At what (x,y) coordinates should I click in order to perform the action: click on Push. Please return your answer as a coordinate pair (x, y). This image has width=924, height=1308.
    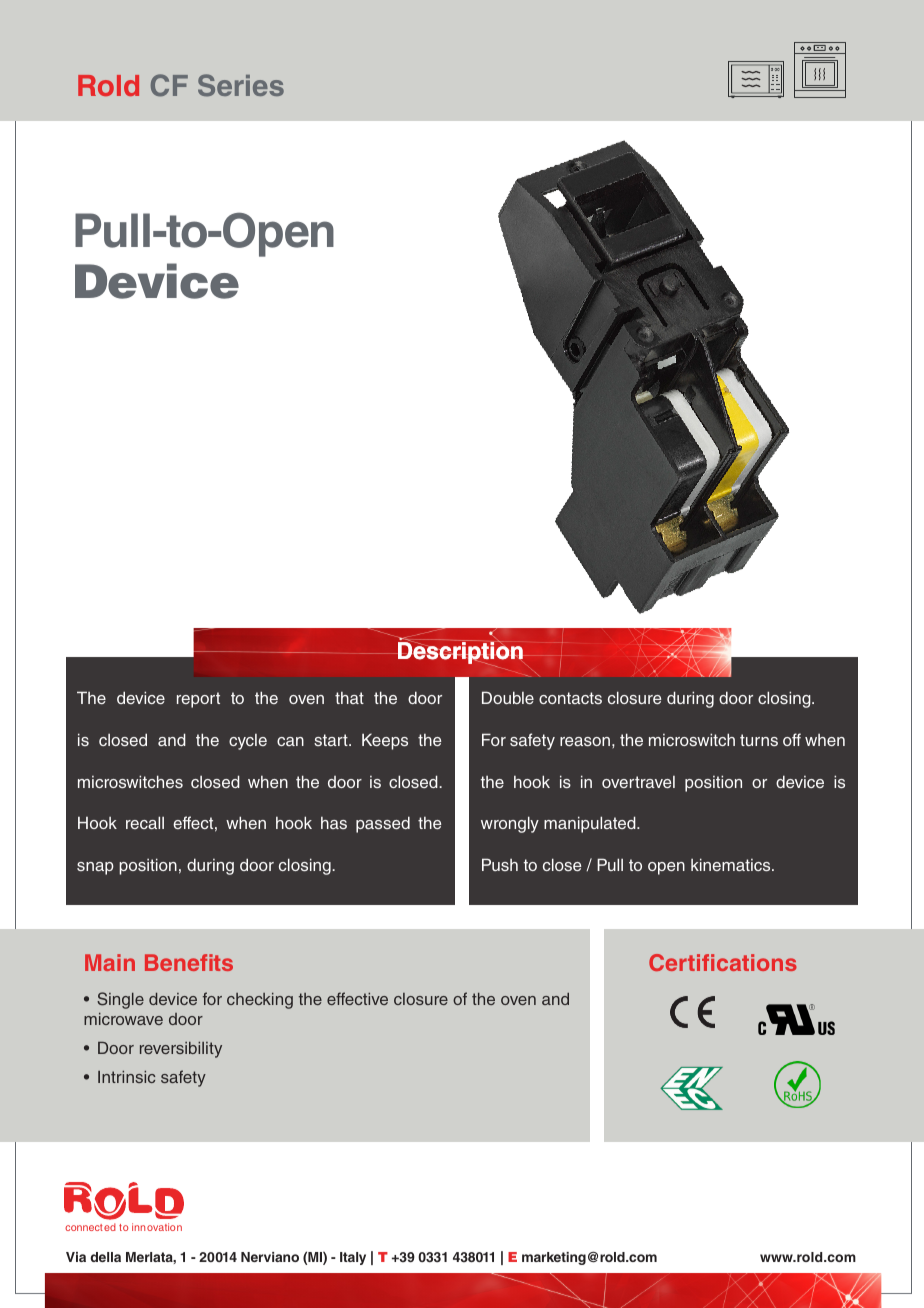
    Looking at the image, I should click on (500, 864).
